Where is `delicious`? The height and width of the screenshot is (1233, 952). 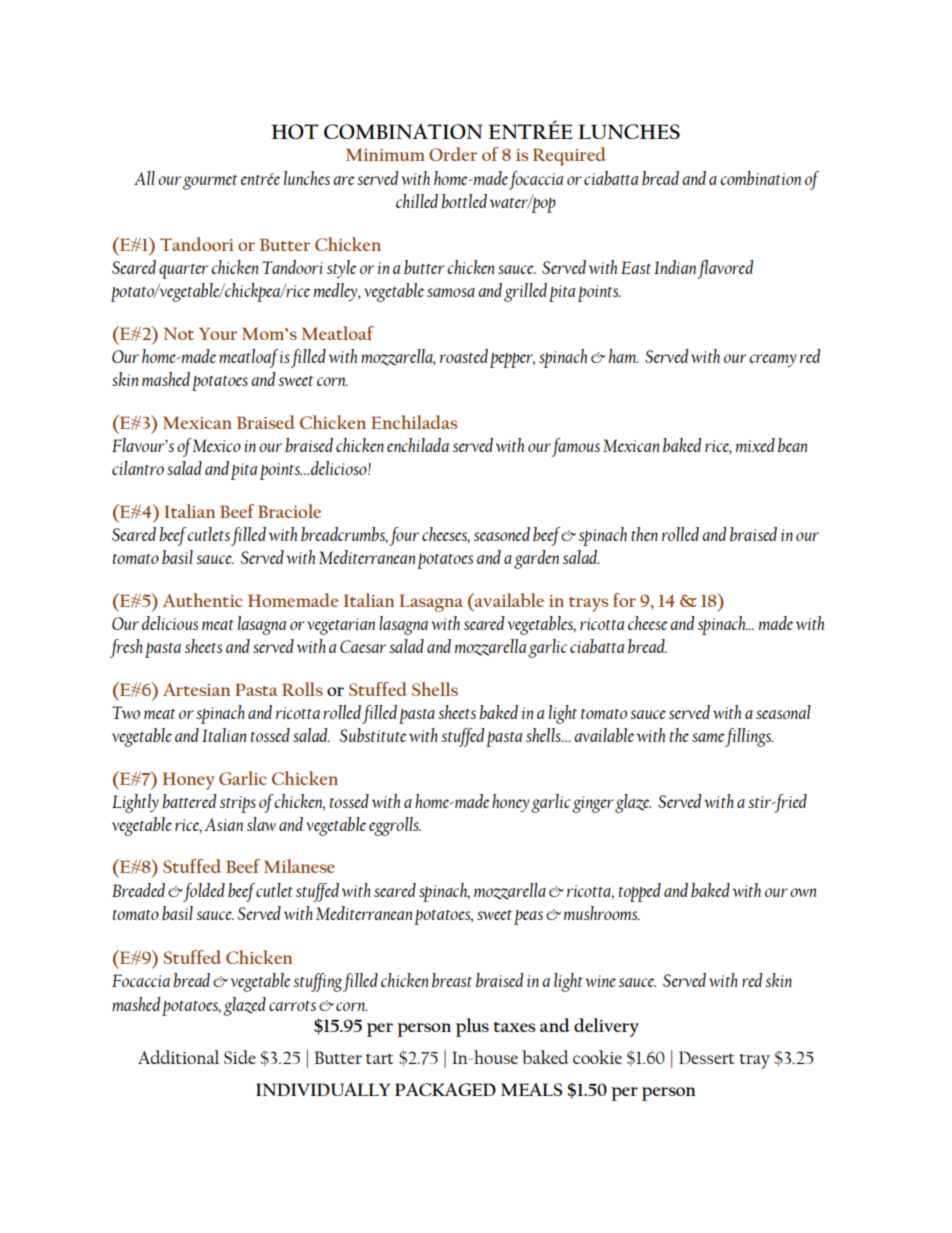
delicious is located at coordinates (170, 623).
